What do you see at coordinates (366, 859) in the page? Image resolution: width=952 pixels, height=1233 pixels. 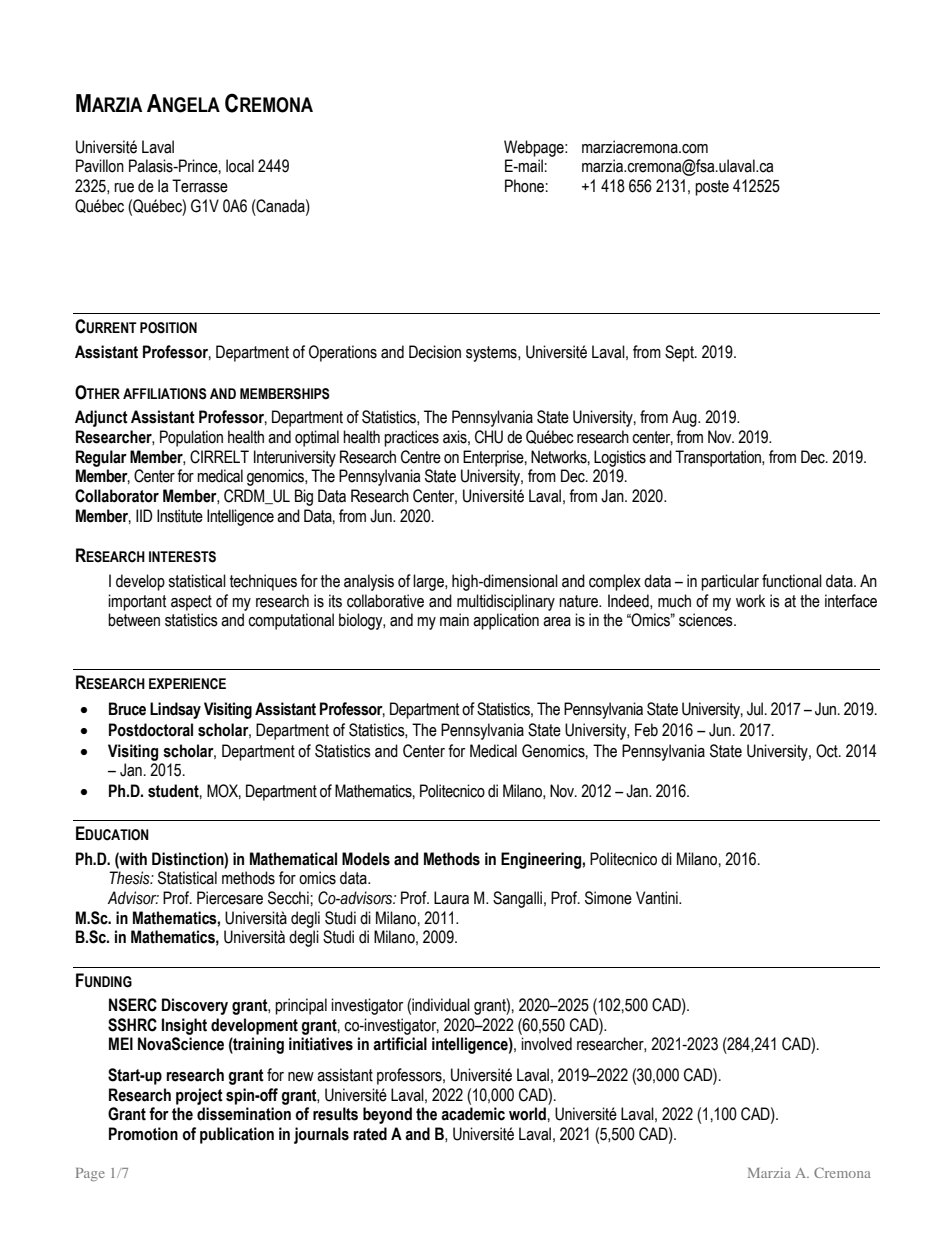 I see `Models` at bounding box center [366, 859].
